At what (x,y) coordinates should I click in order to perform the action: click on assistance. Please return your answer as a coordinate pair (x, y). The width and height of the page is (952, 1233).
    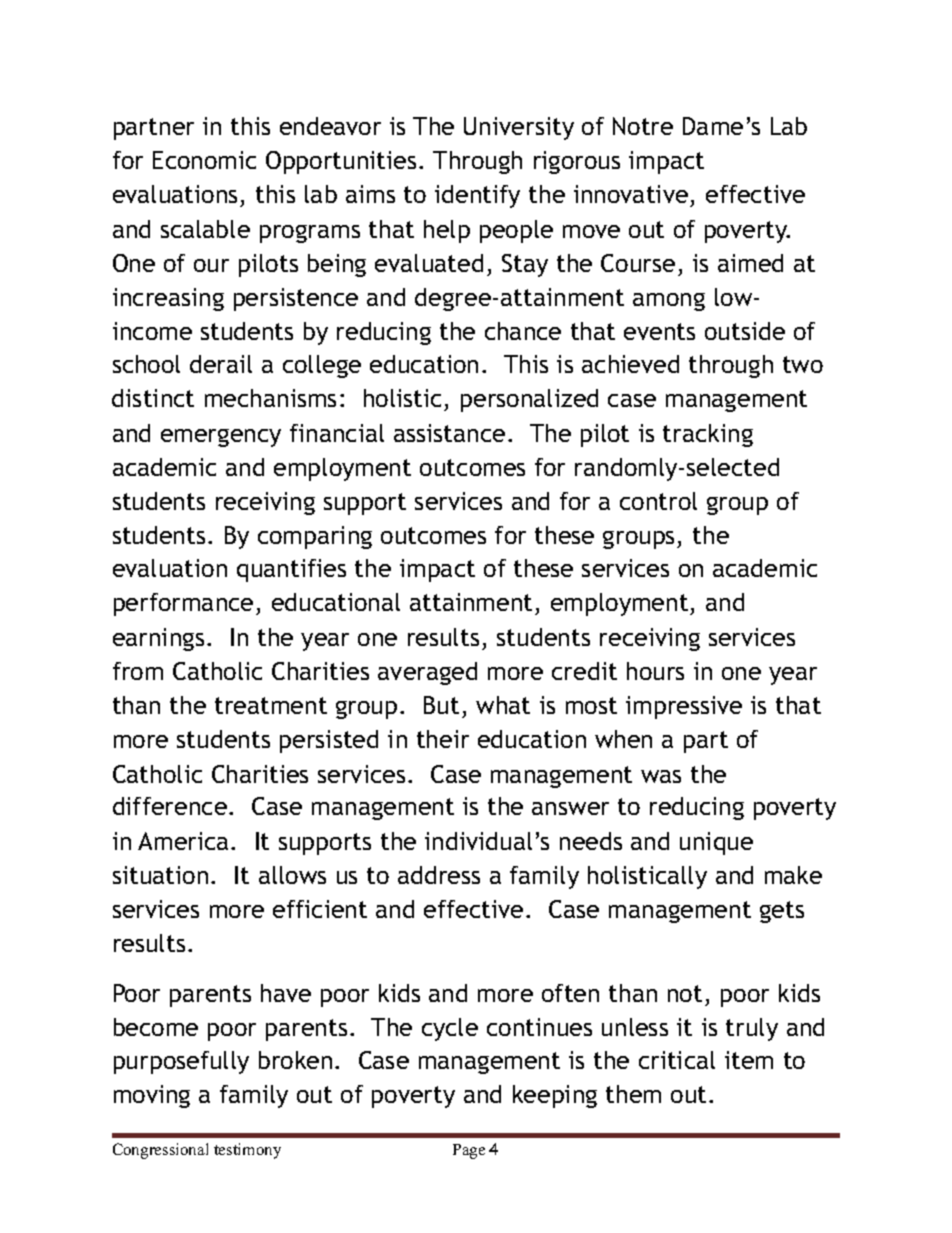
    Looking at the image, I should click on (449, 433).
